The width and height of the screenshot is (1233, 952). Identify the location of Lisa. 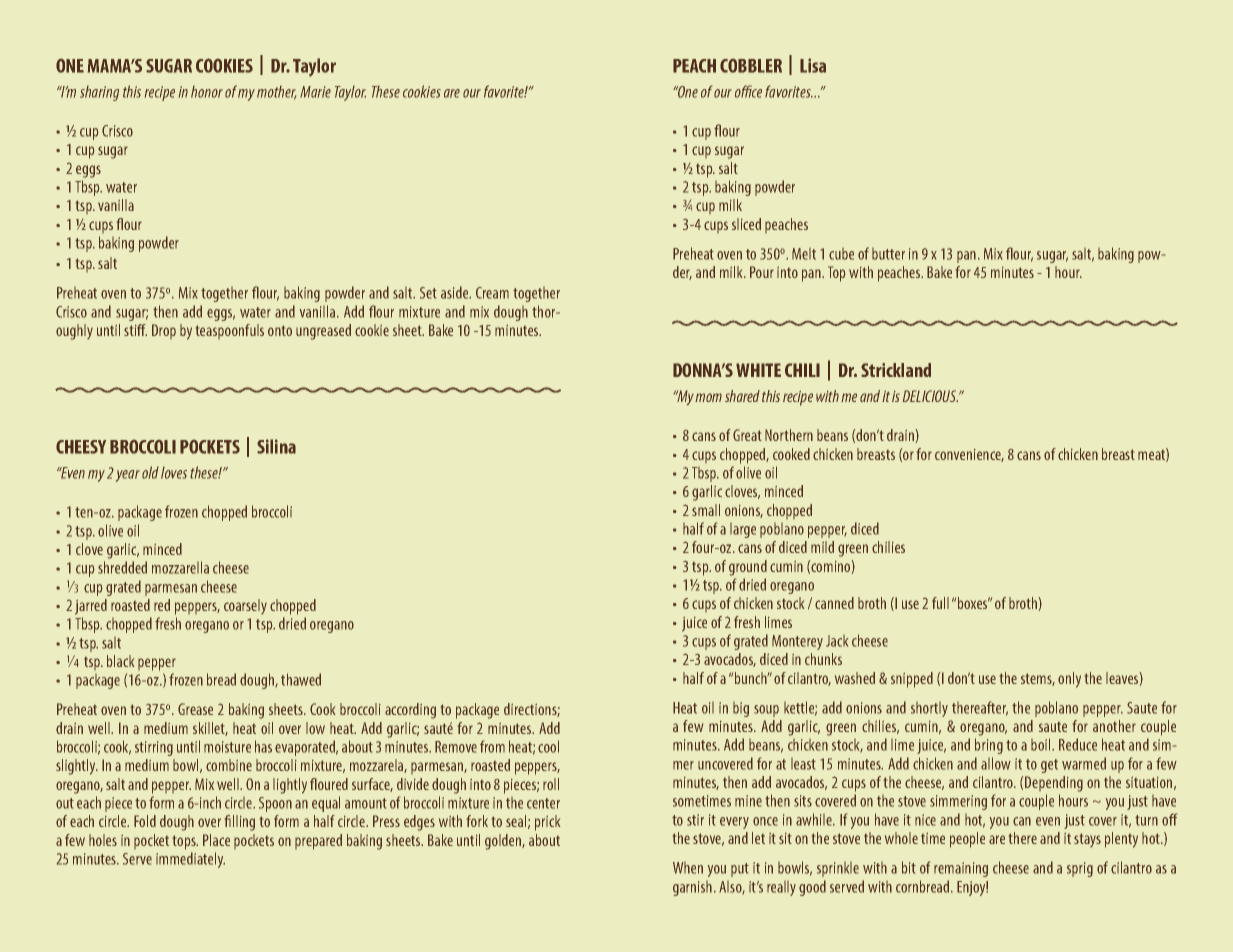
(813, 65).
